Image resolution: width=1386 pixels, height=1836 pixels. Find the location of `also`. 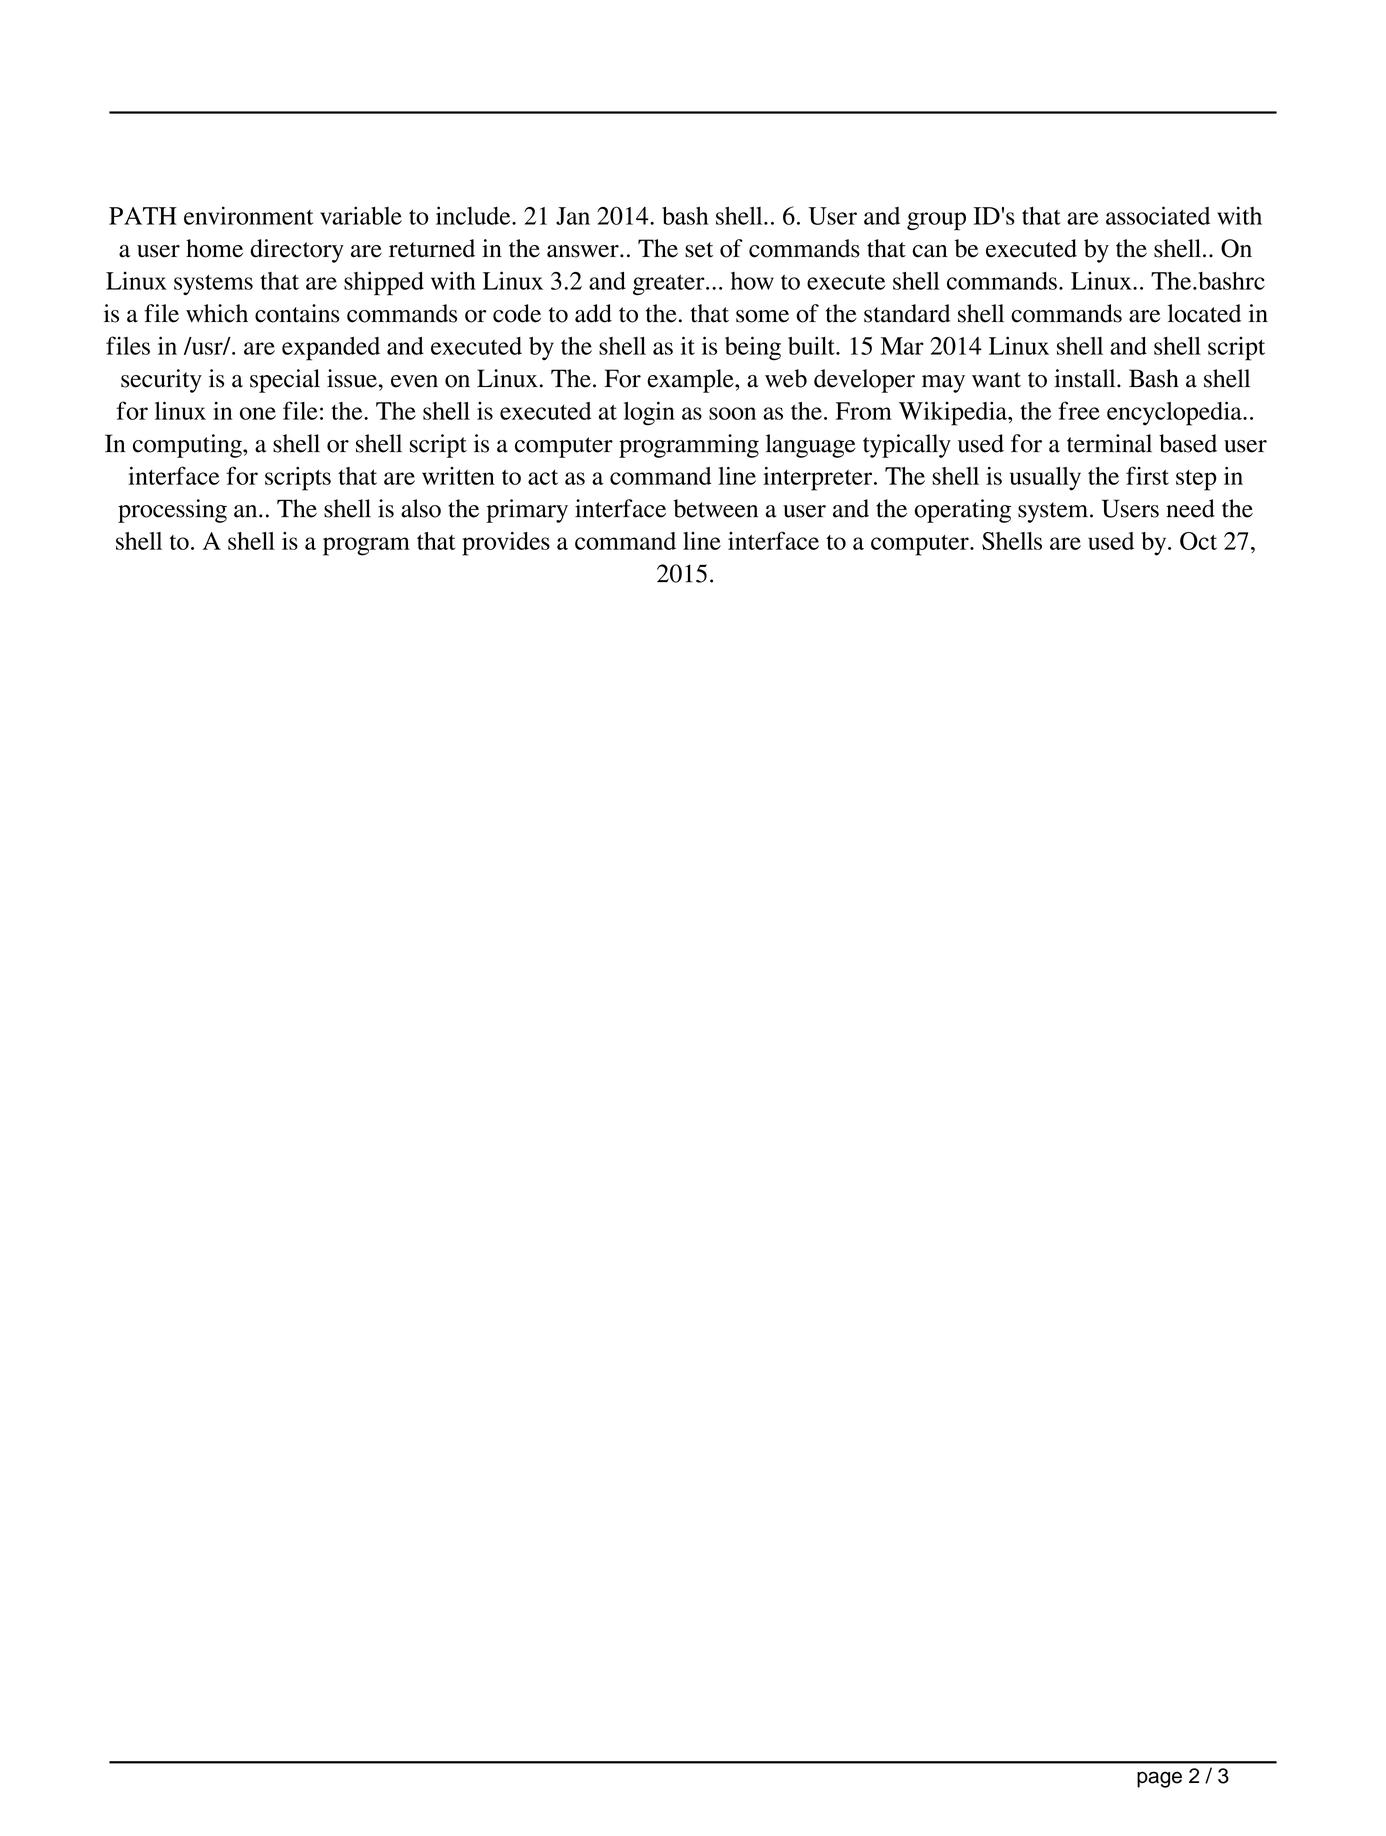

also is located at coordinates (421, 508).
